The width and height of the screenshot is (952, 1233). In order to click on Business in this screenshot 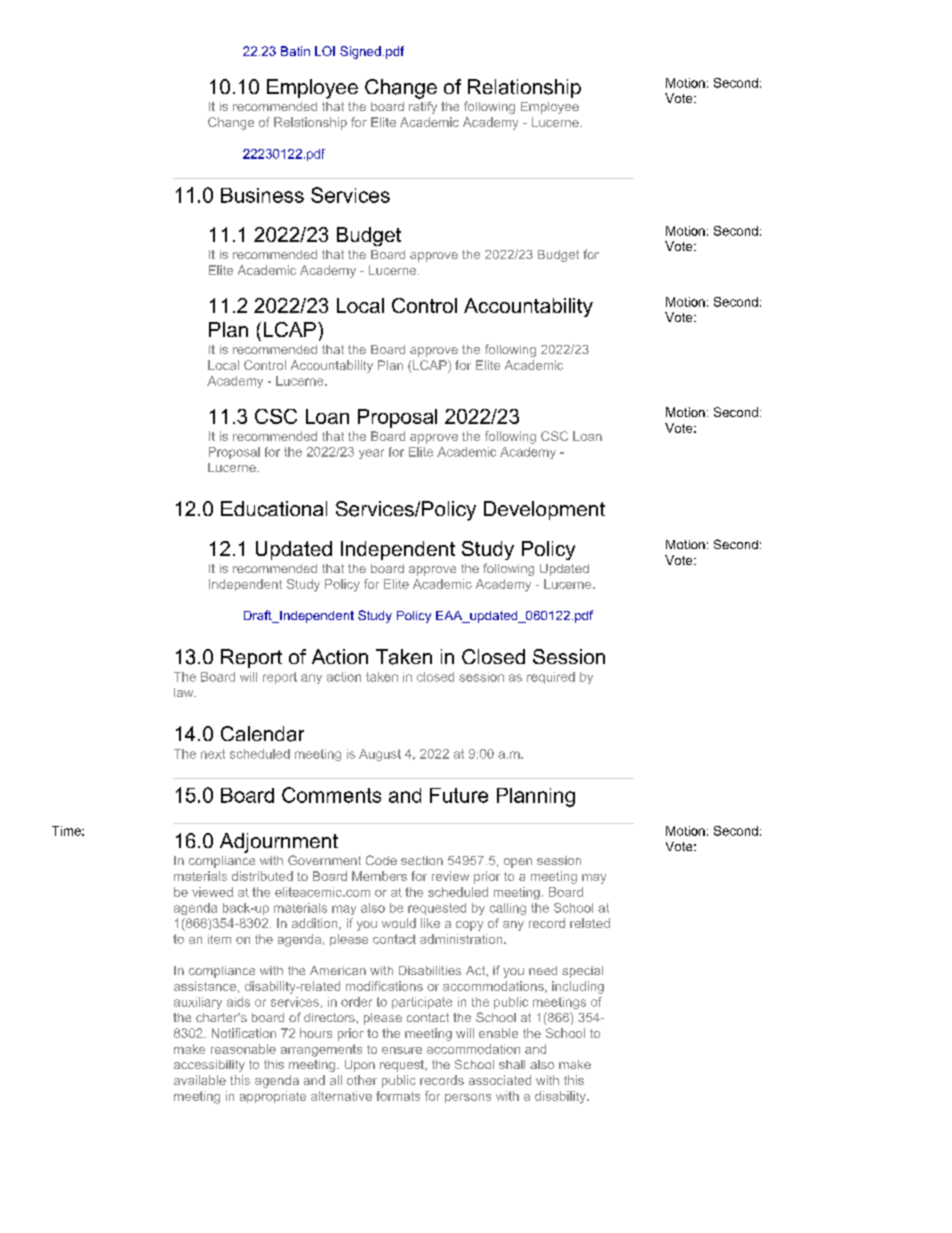, I will do `click(262, 195)`.
